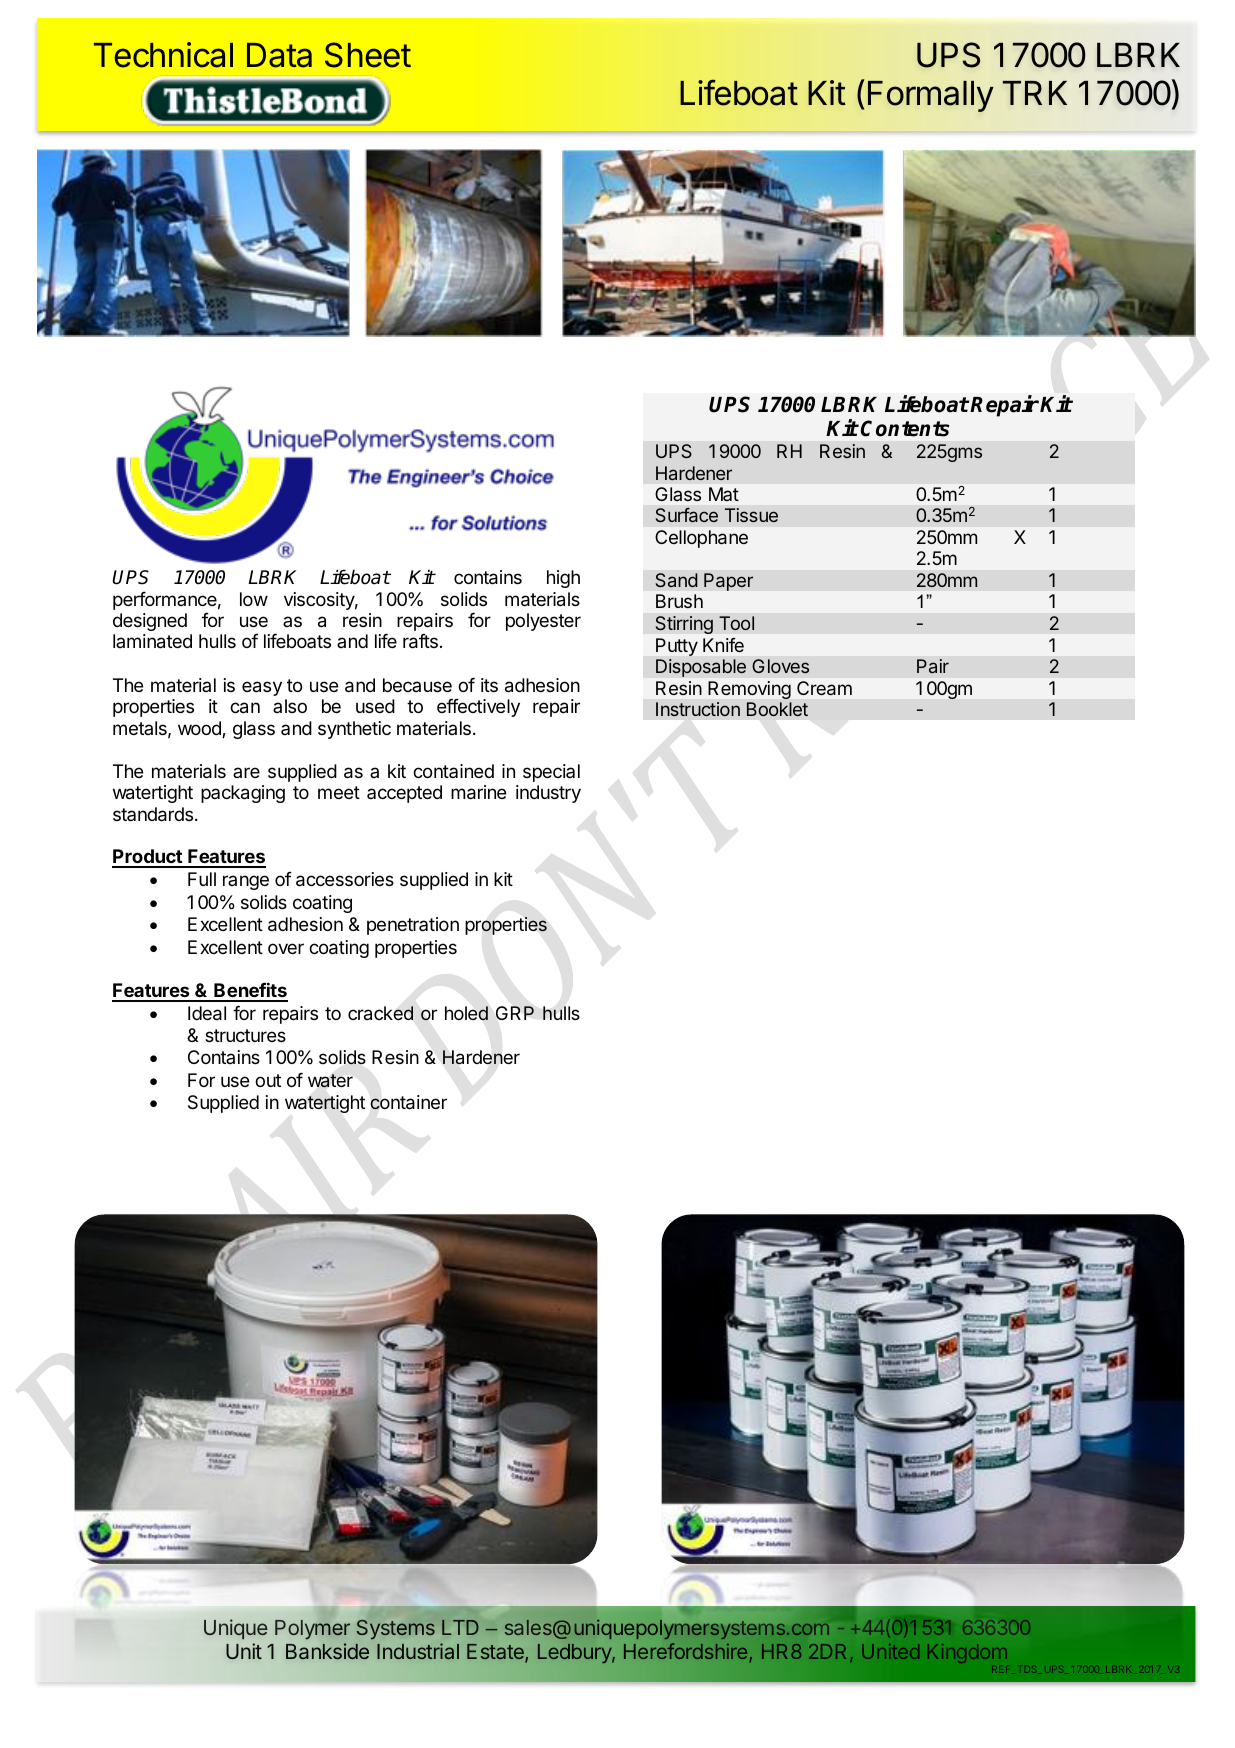 This page has width=1235, height=1748. What do you see at coordinates (408, 1102) in the page?
I see `container` at bounding box center [408, 1102].
